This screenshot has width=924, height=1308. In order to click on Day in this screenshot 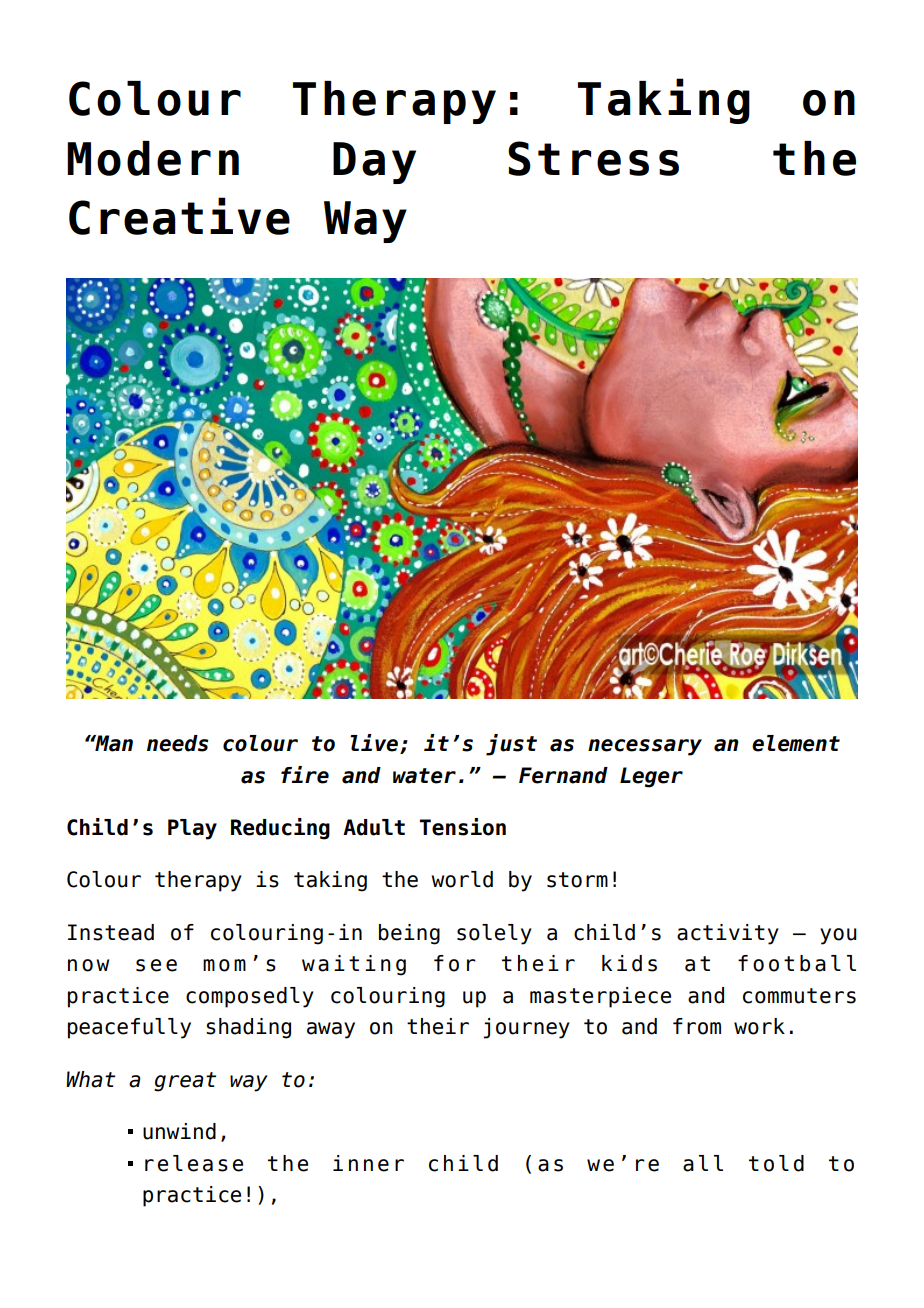, I will do `click(374, 163)`.
